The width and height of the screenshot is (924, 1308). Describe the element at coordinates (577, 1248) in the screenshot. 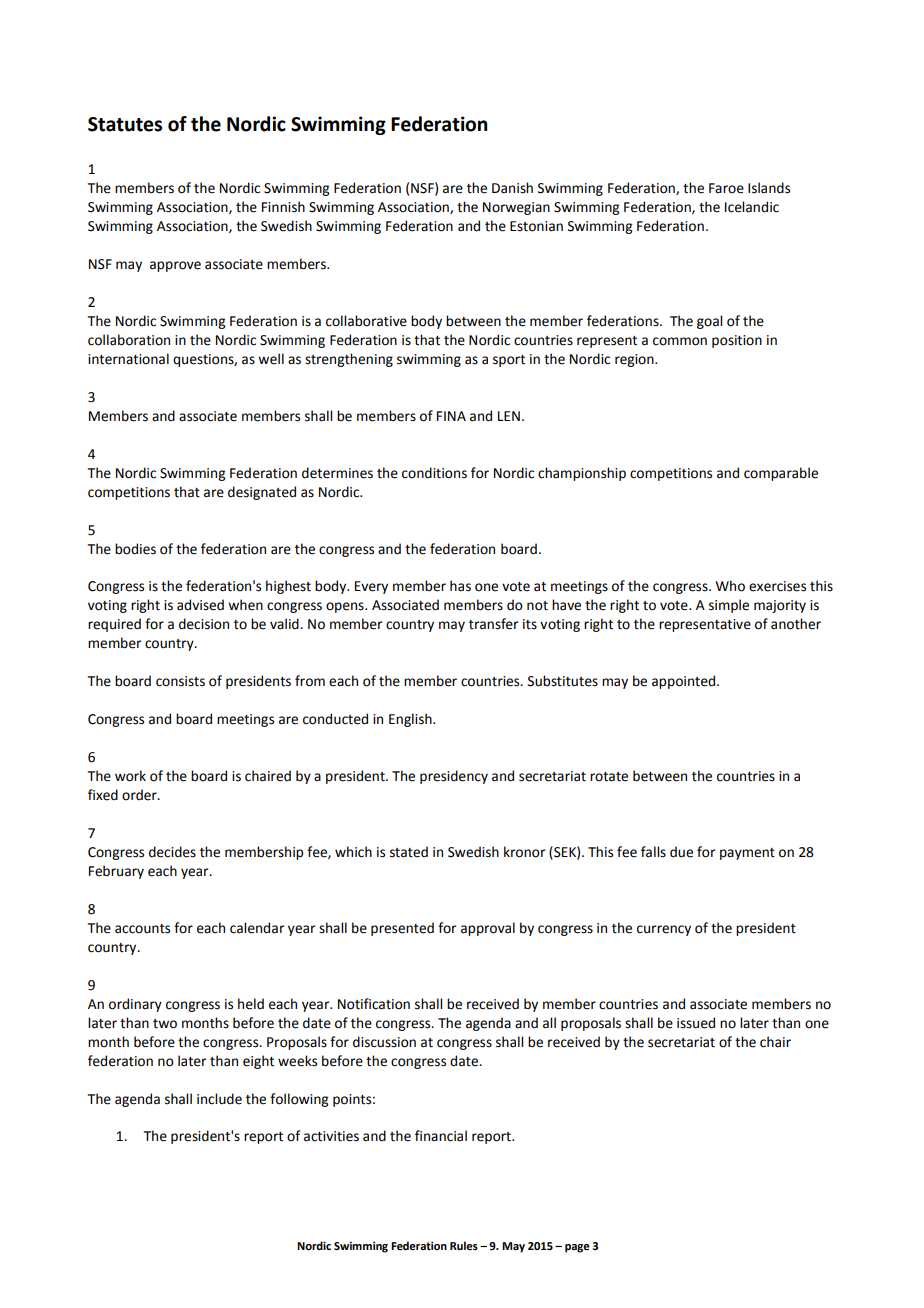

I see `page` at that location.
